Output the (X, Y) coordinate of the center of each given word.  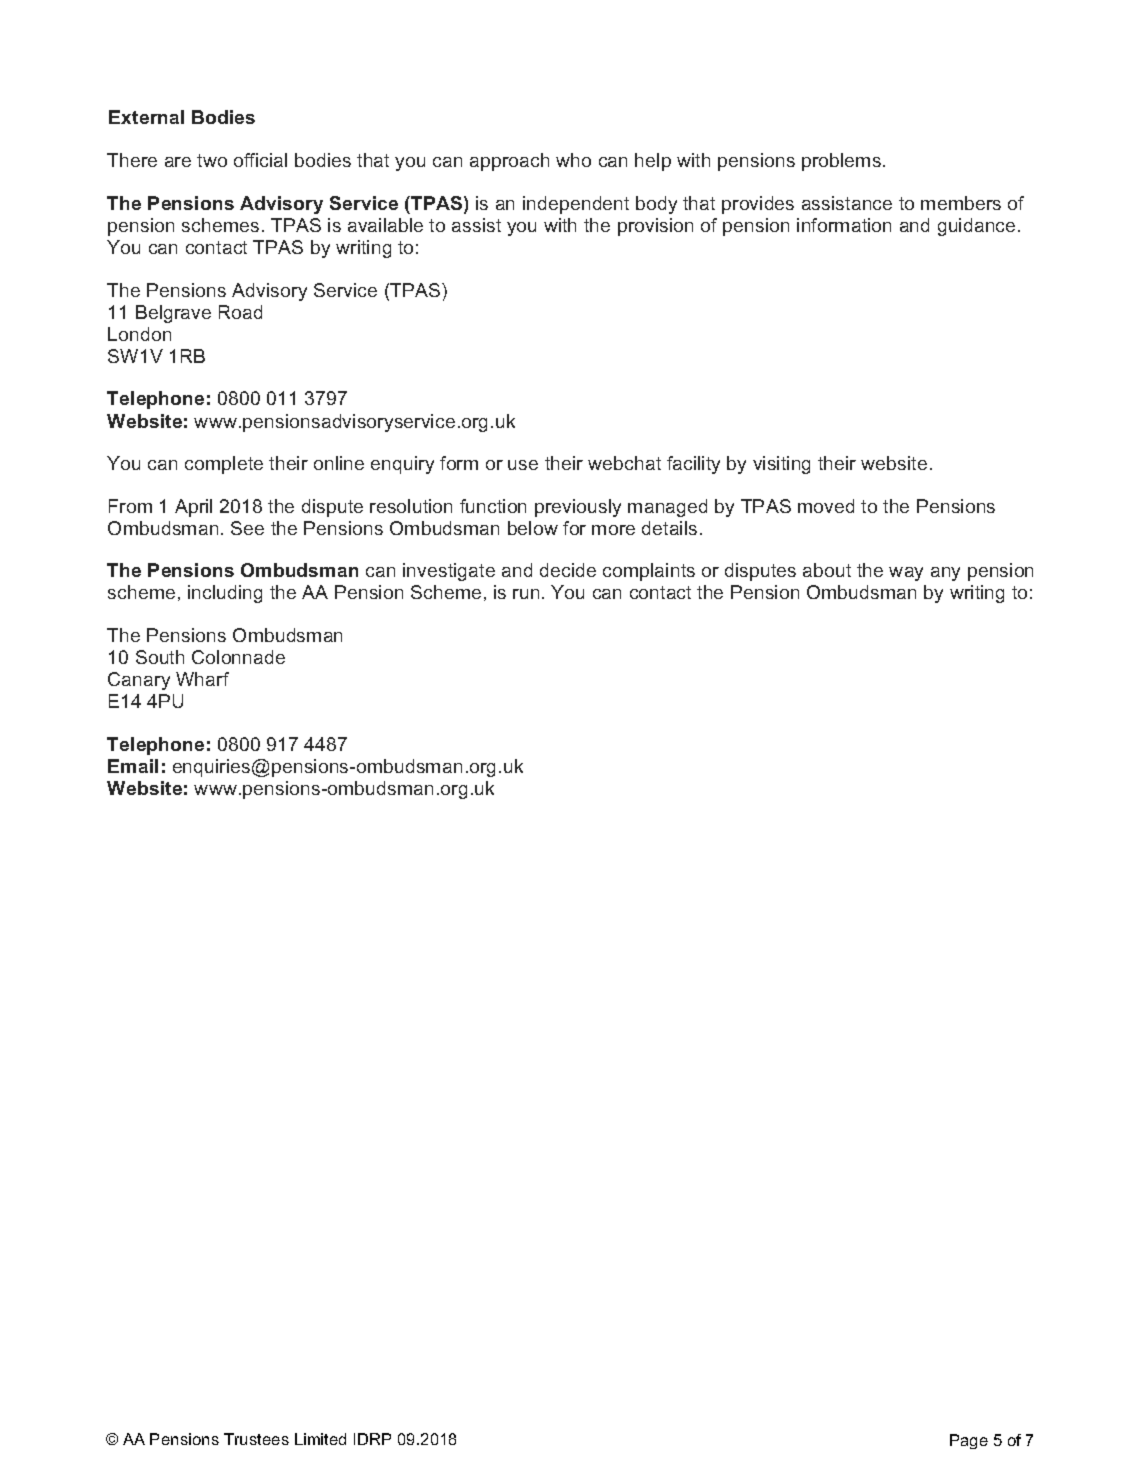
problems (841, 162)
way (906, 574)
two (212, 160)
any (945, 574)
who (573, 160)
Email (133, 766)
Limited (320, 1439)
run (526, 594)
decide (568, 570)
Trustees (256, 1439)
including (225, 594)
